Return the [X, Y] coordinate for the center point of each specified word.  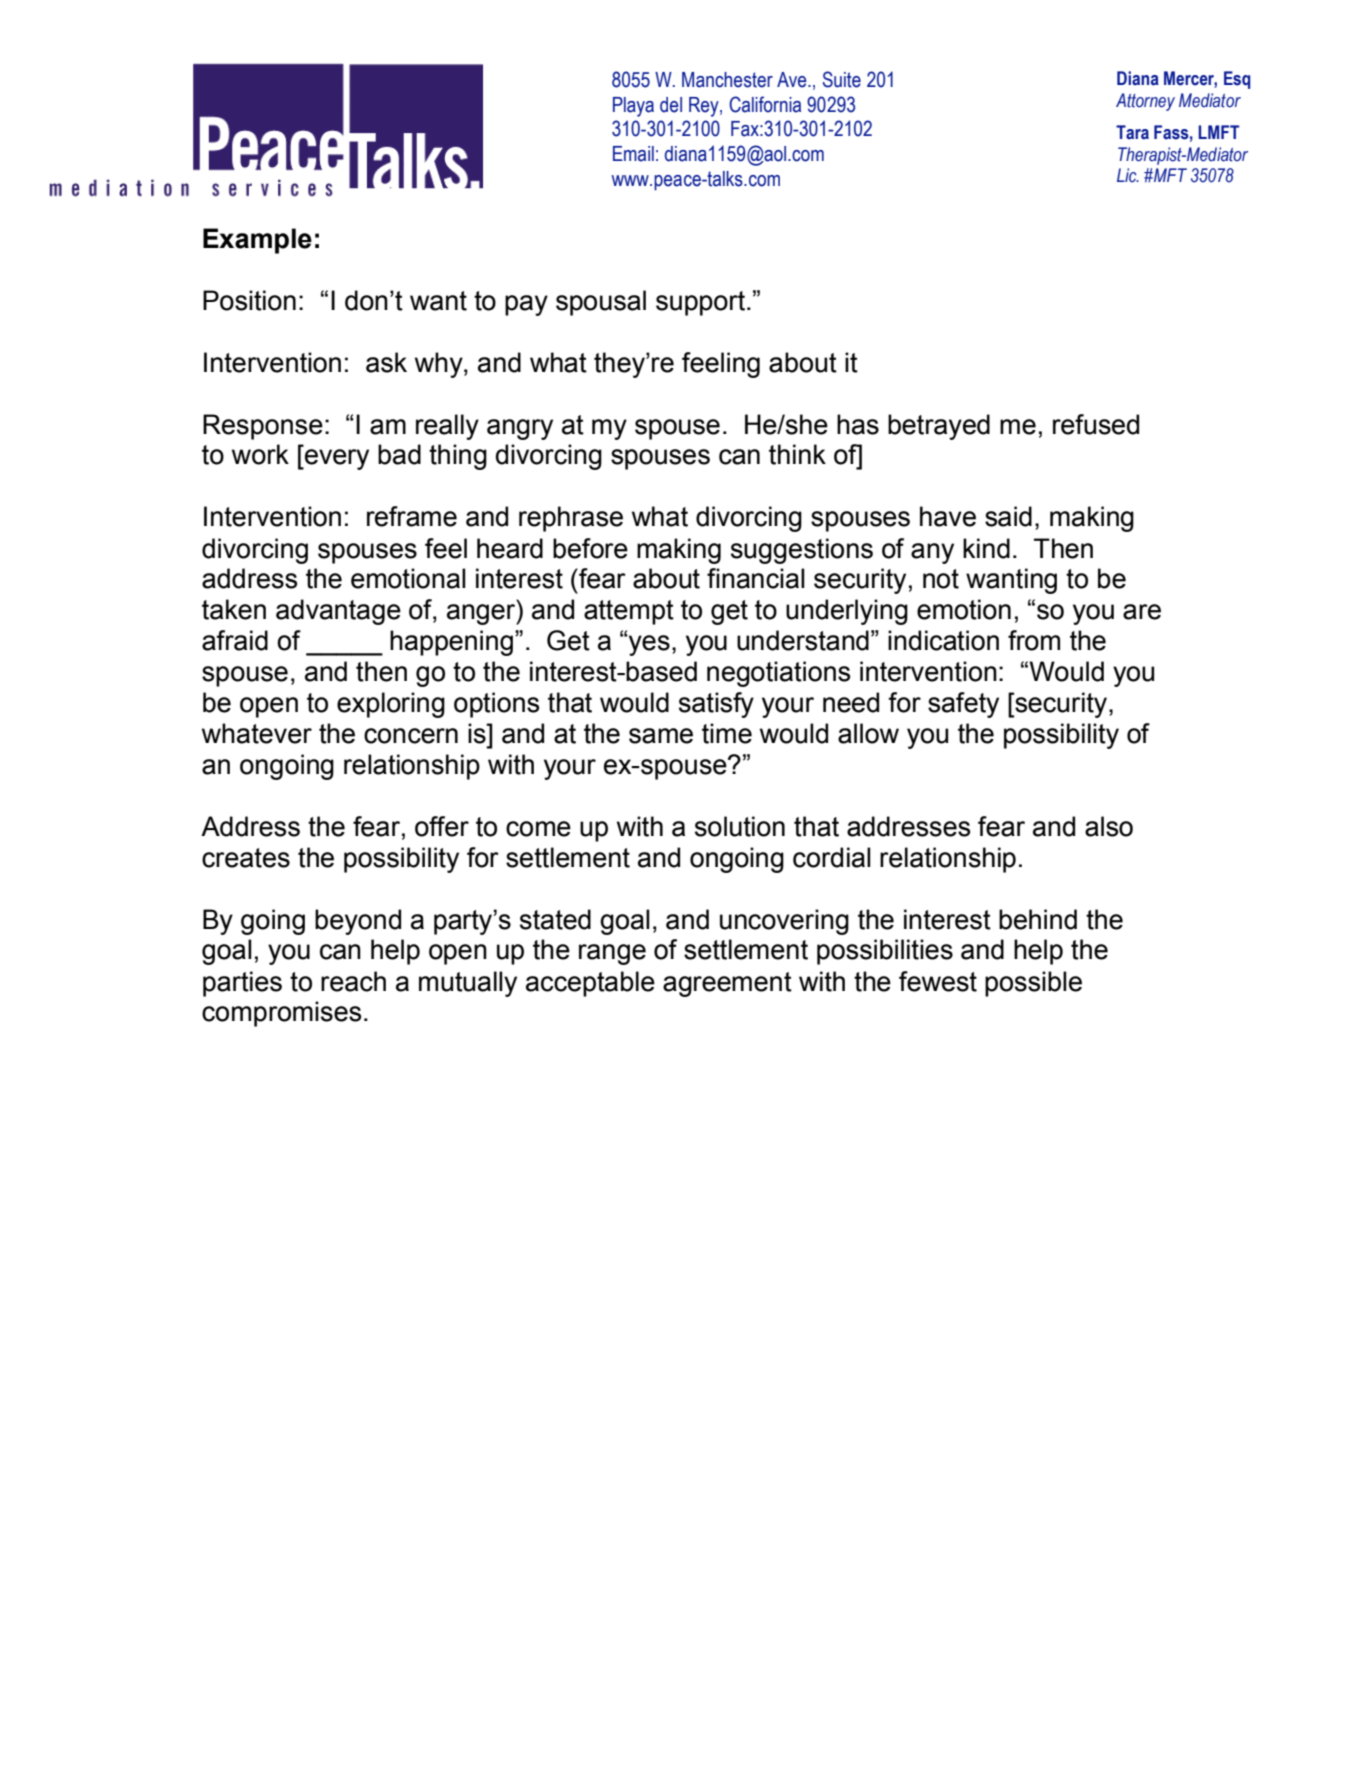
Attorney [1145, 102]
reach [353, 981]
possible [1033, 984]
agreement [727, 984]
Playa [633, 107]
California [765, 104]
